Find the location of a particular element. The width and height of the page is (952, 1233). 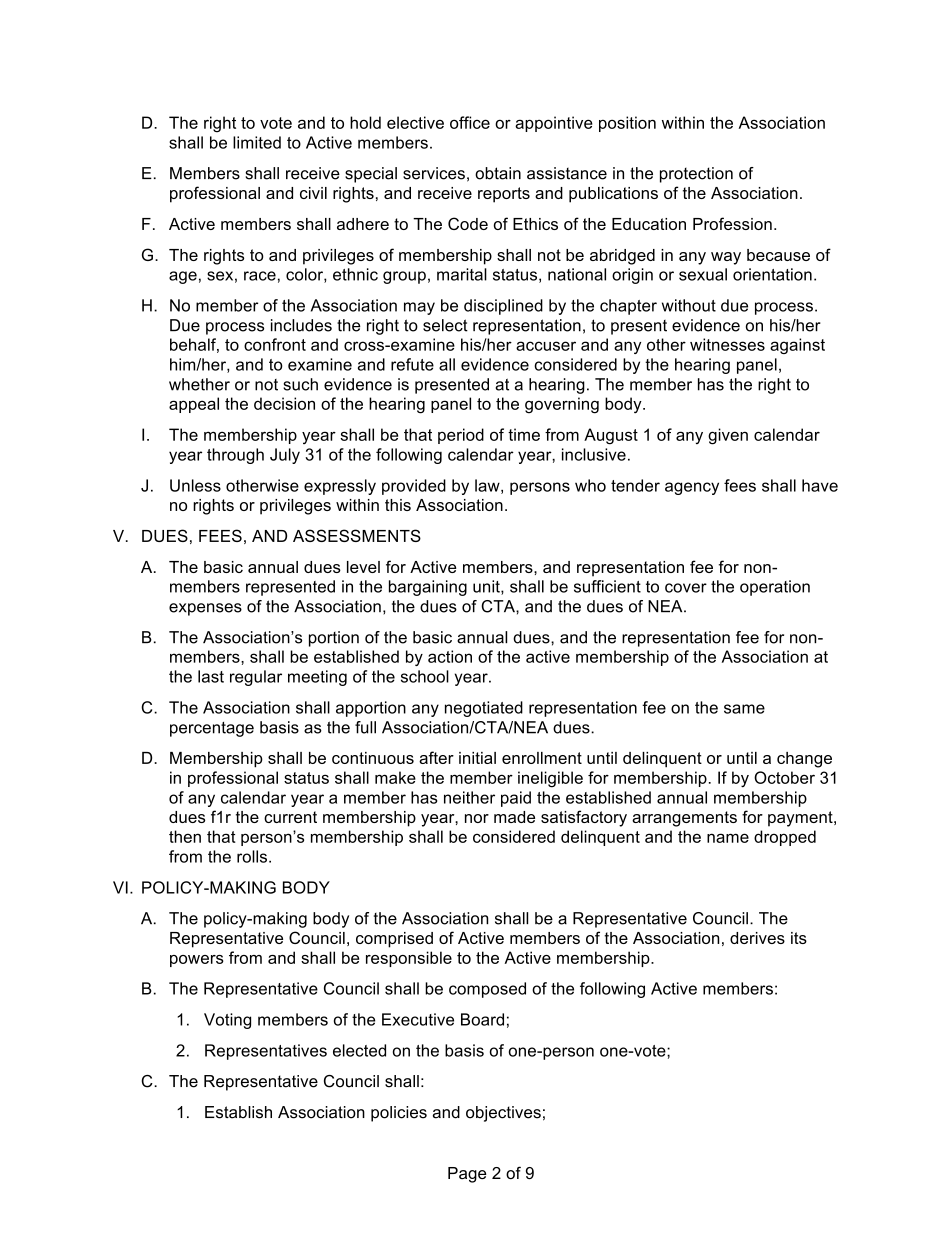

name is located at coordinates (728, 838).
